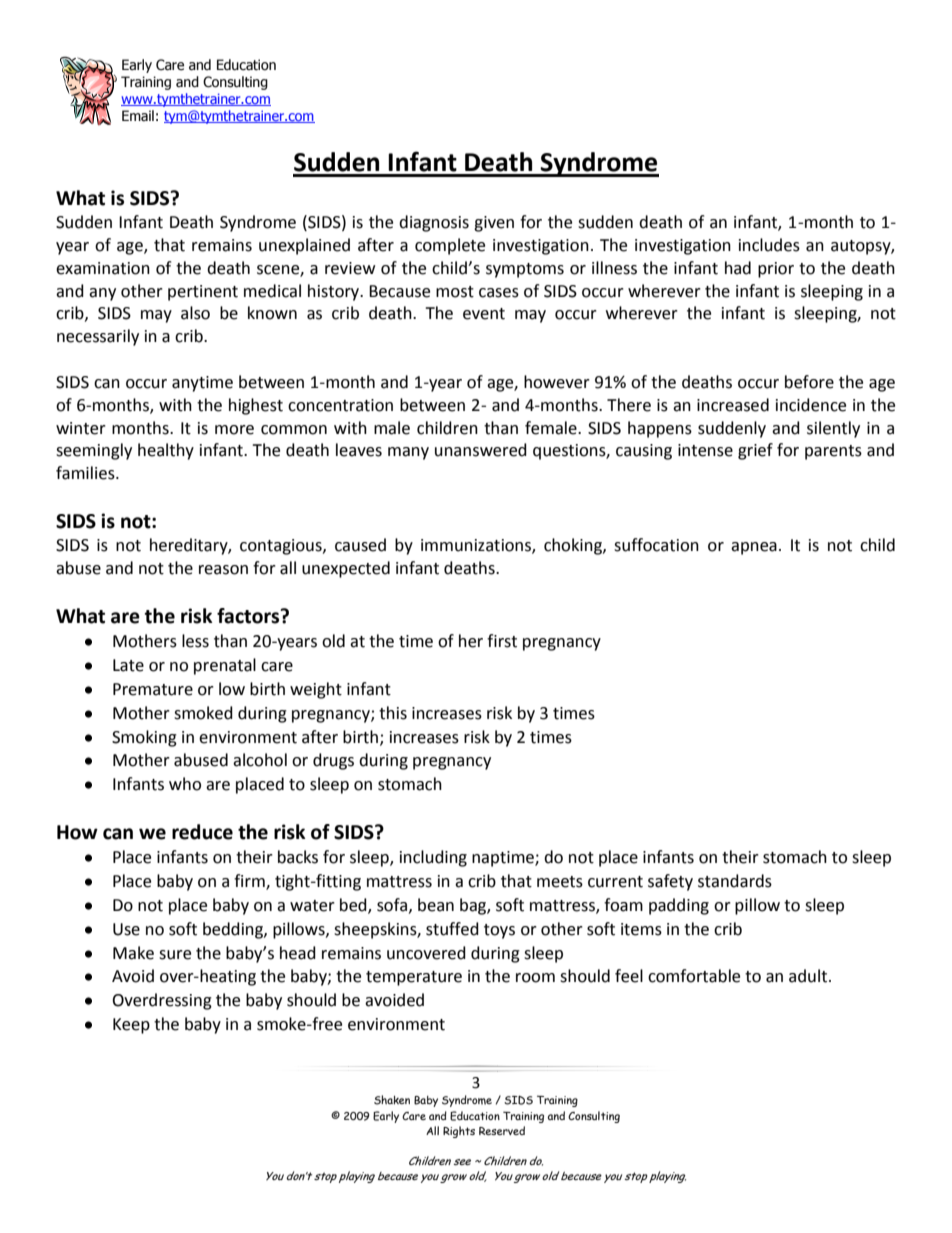  I want to click on who, so click(185, 784).
